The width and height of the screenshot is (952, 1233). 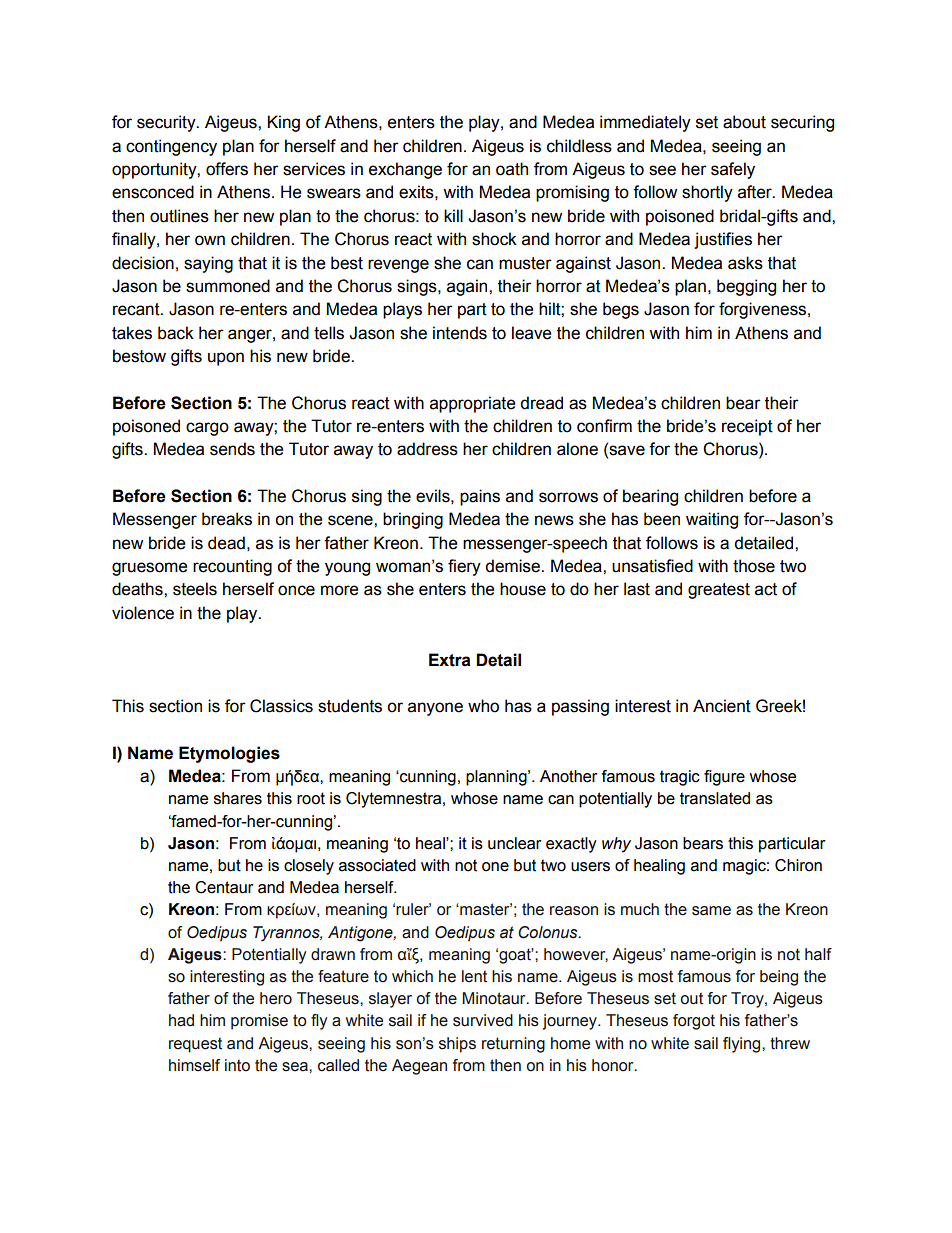 I want to click on request, so click(x=195, y=1045).
